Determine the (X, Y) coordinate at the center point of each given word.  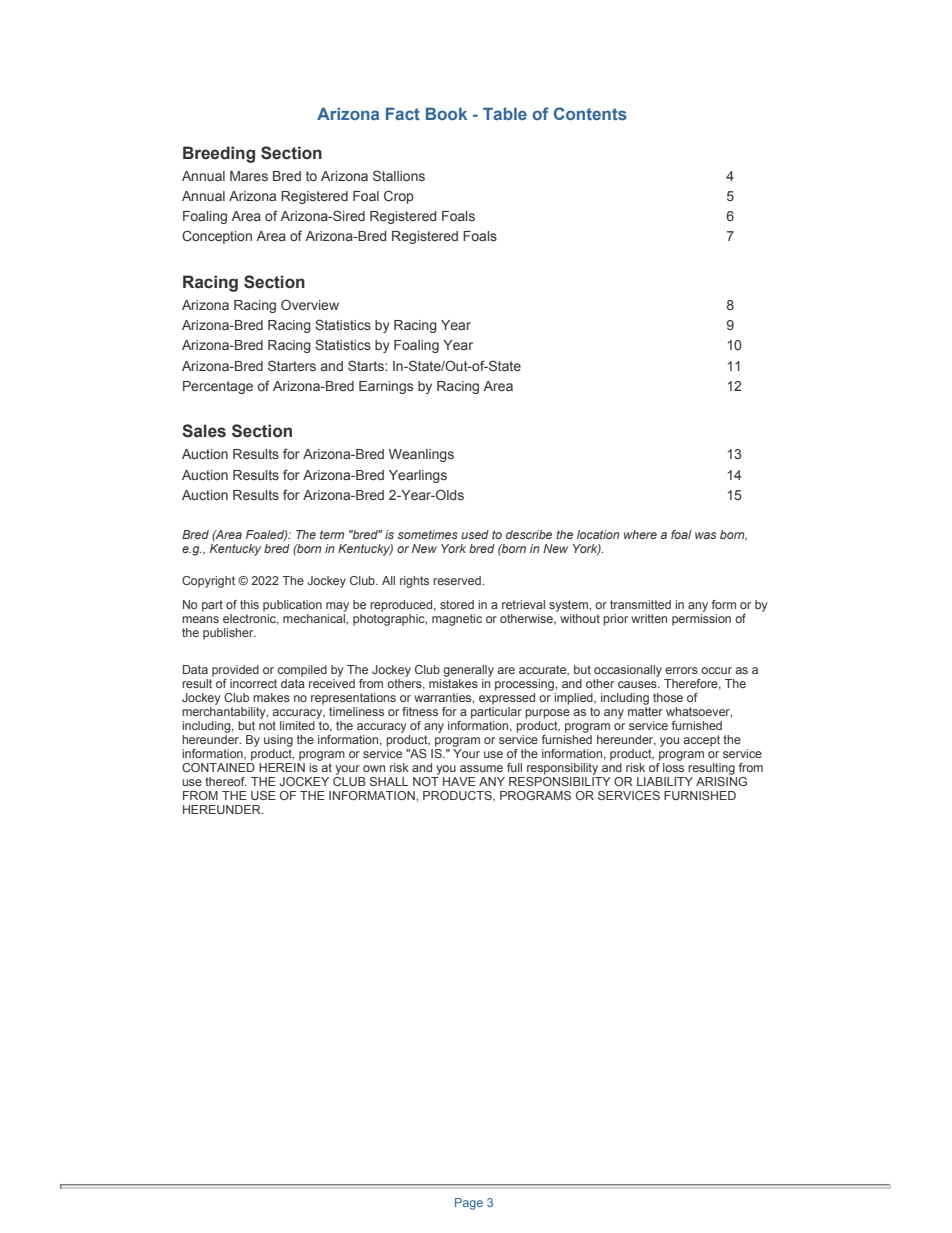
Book (446, 113)
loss (673, 767)
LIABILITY (665, 781)
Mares (249, 176)
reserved (458, 580)
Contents (590, 113)
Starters (292, 365)
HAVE (459, 781)
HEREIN (282, 767)
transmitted (640, 604)
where (640, 534)
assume (481, 768)
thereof (226, 781)
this (249, 604)
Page (469, 1204)
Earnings (386, 387)
